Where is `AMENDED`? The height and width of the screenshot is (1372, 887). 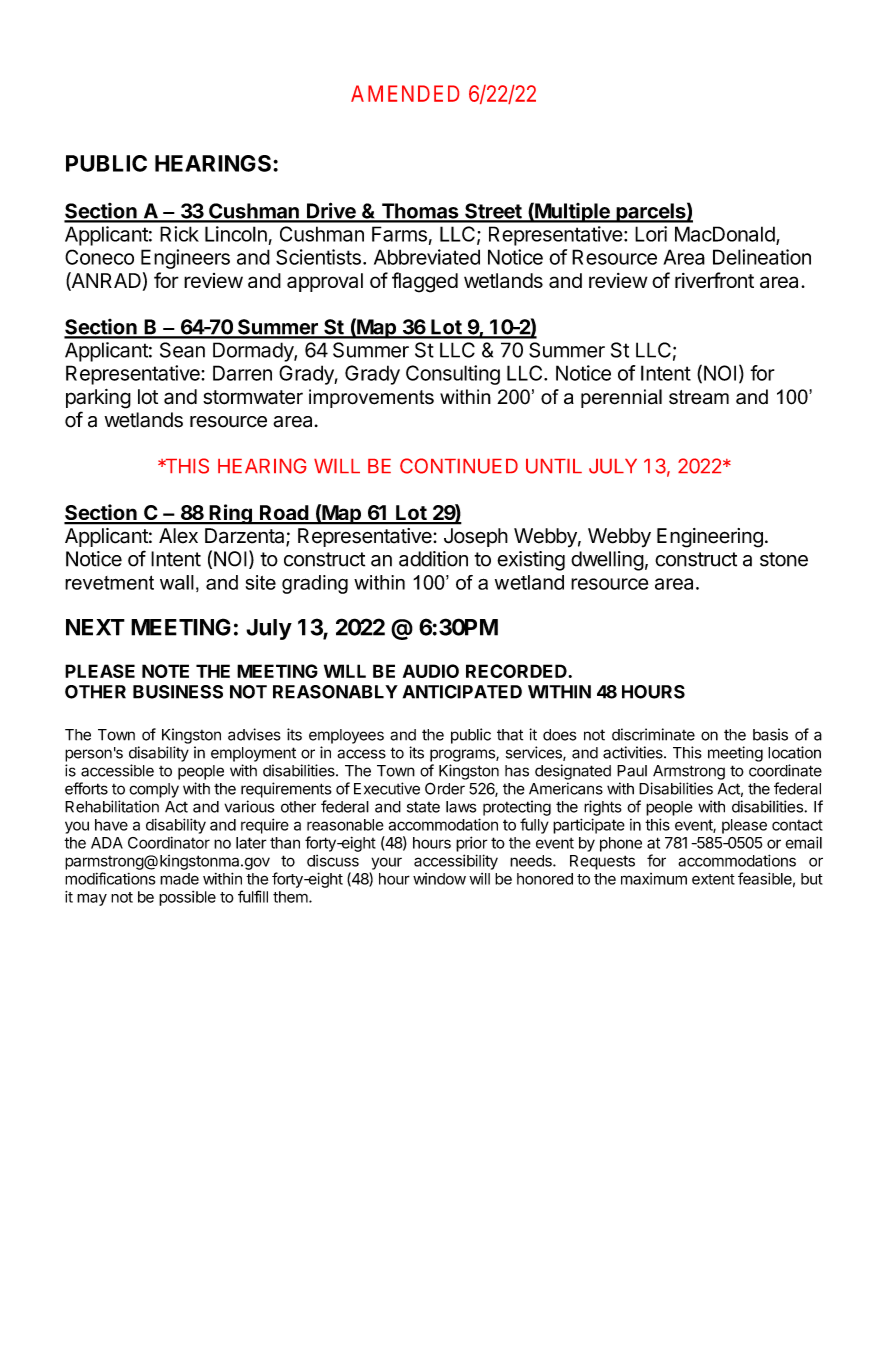
AMENDED is located at coordinates (405, 93).
